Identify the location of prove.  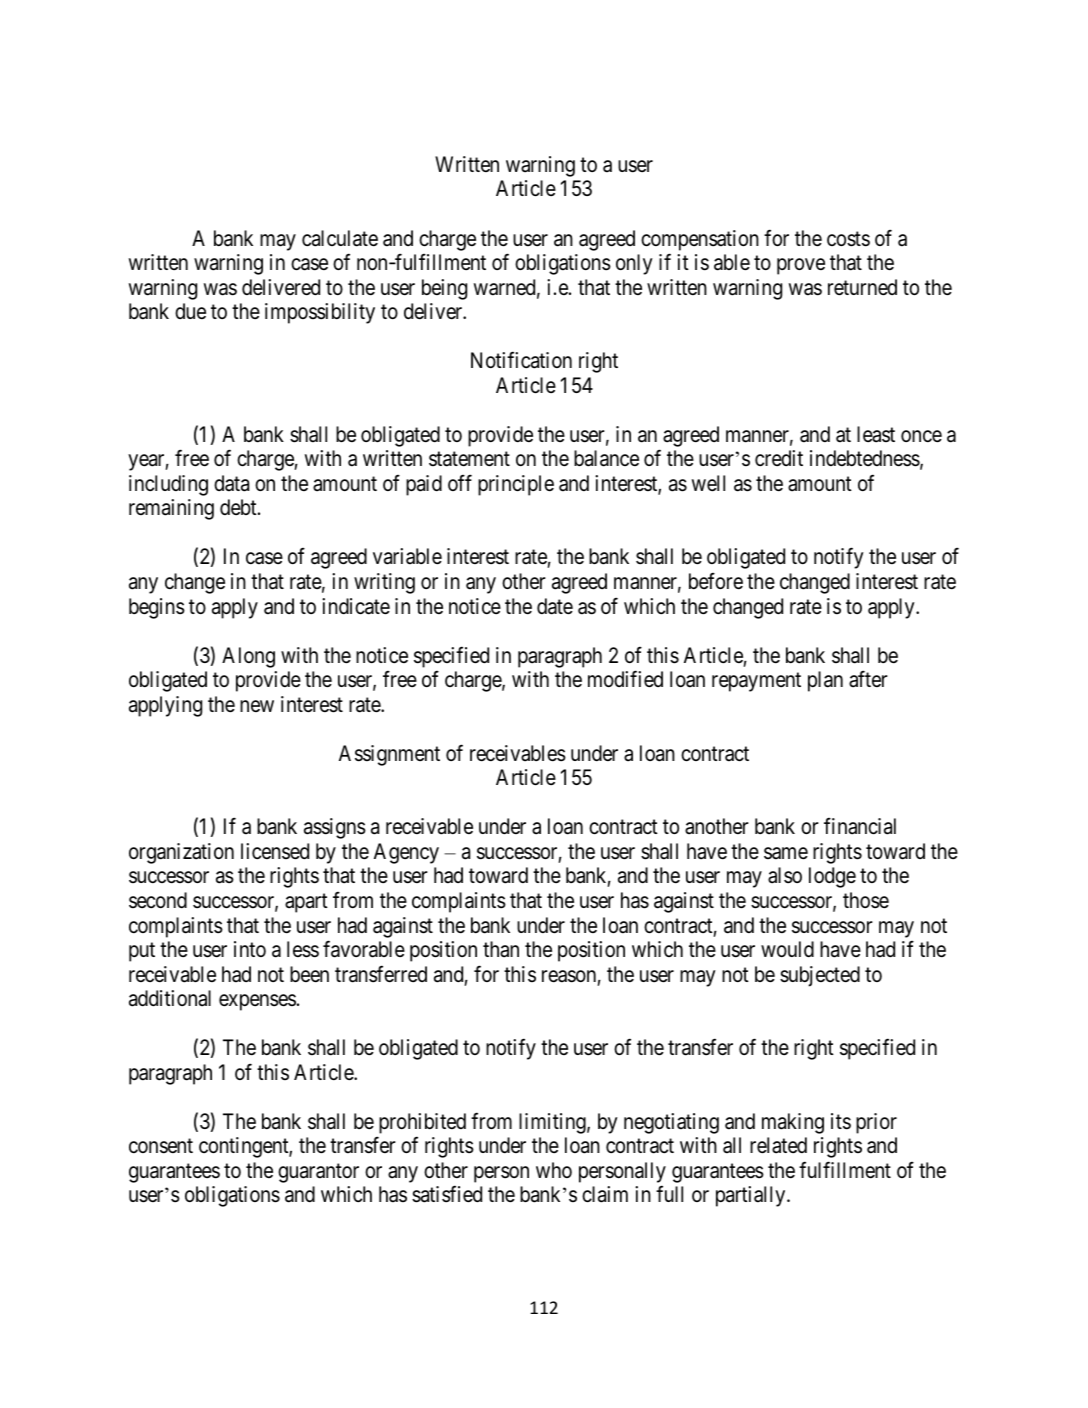
(801, 266).
